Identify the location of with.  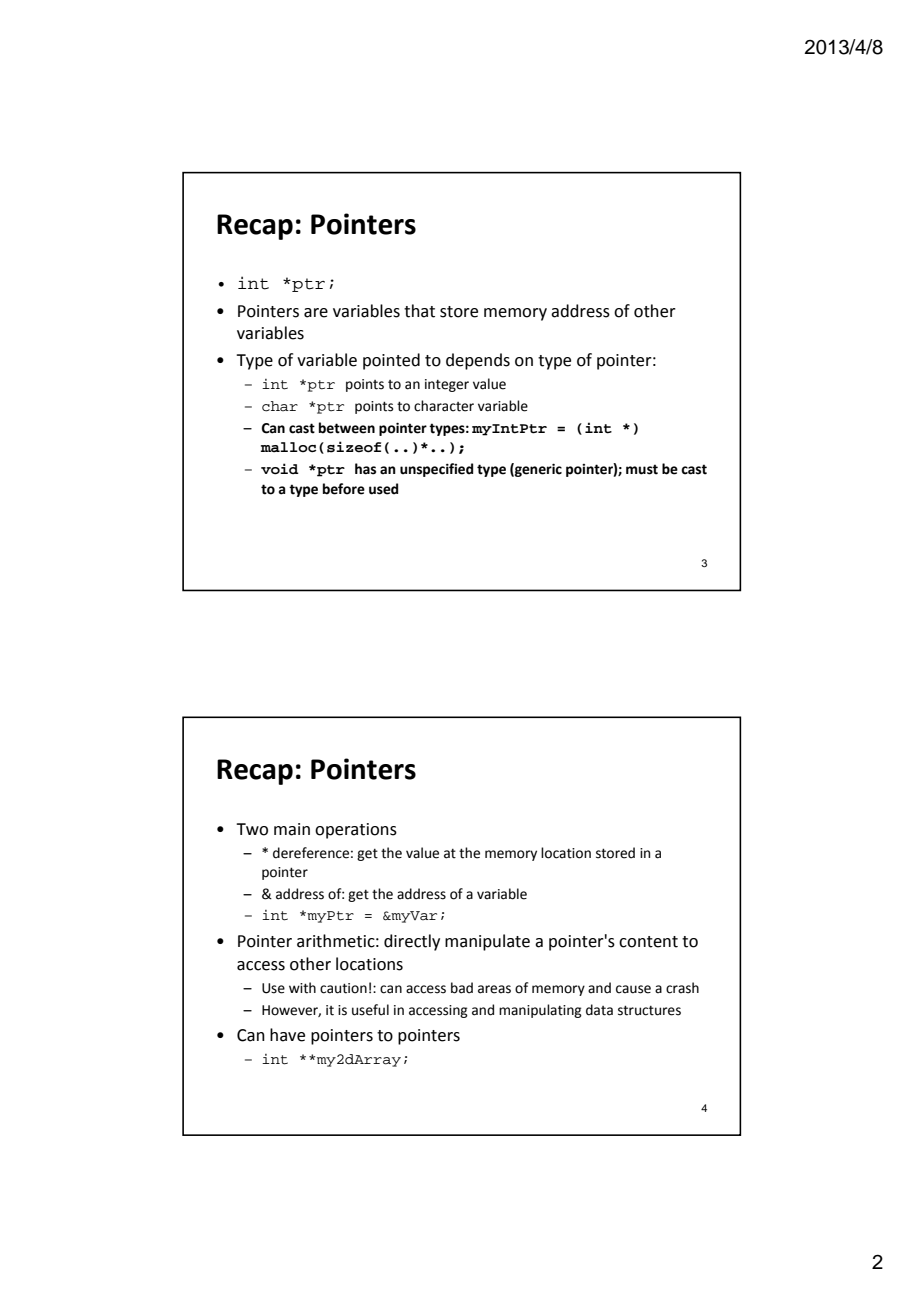
(302, 988).
